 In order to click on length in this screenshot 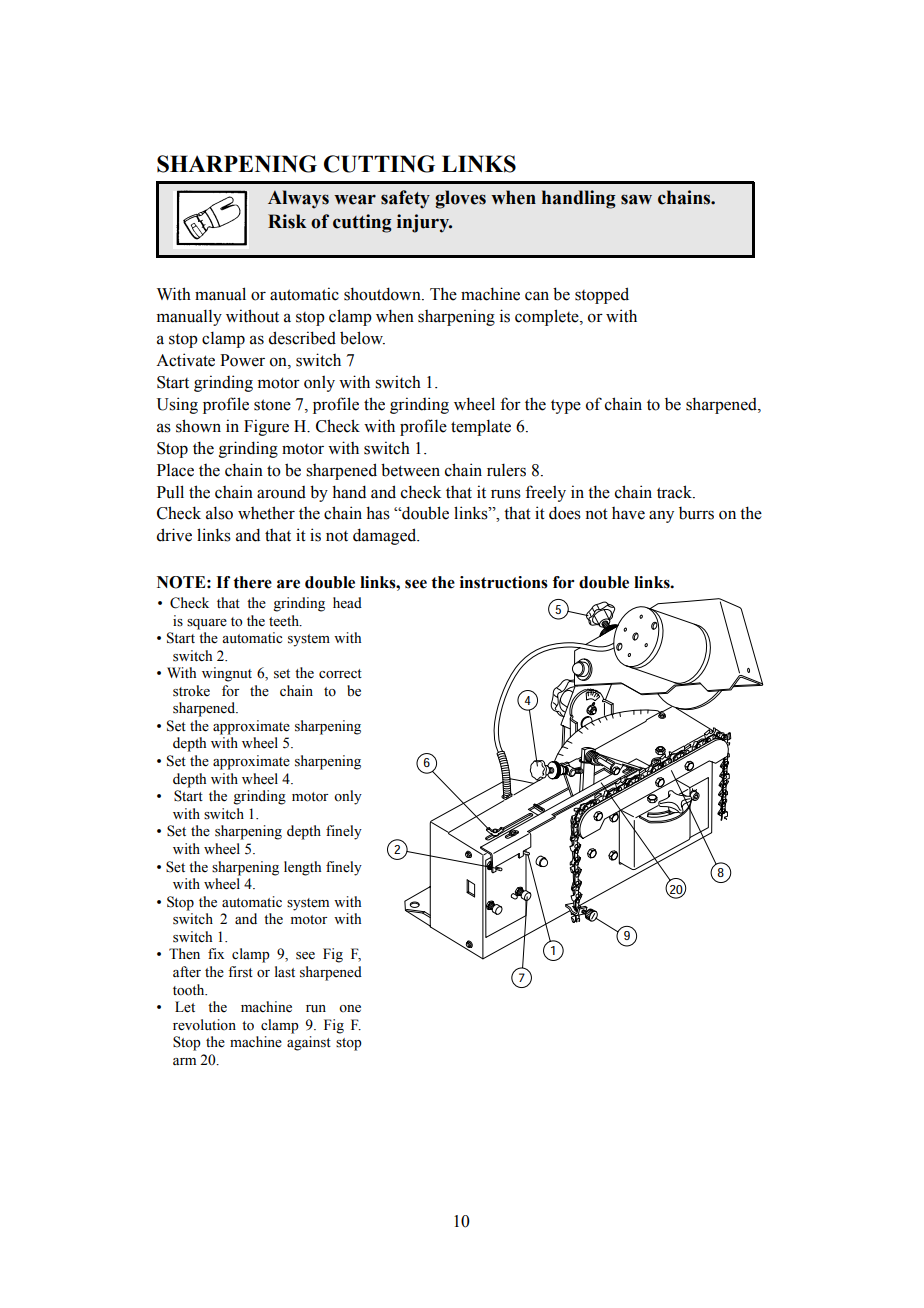, I will do `click(302, 868)`.
